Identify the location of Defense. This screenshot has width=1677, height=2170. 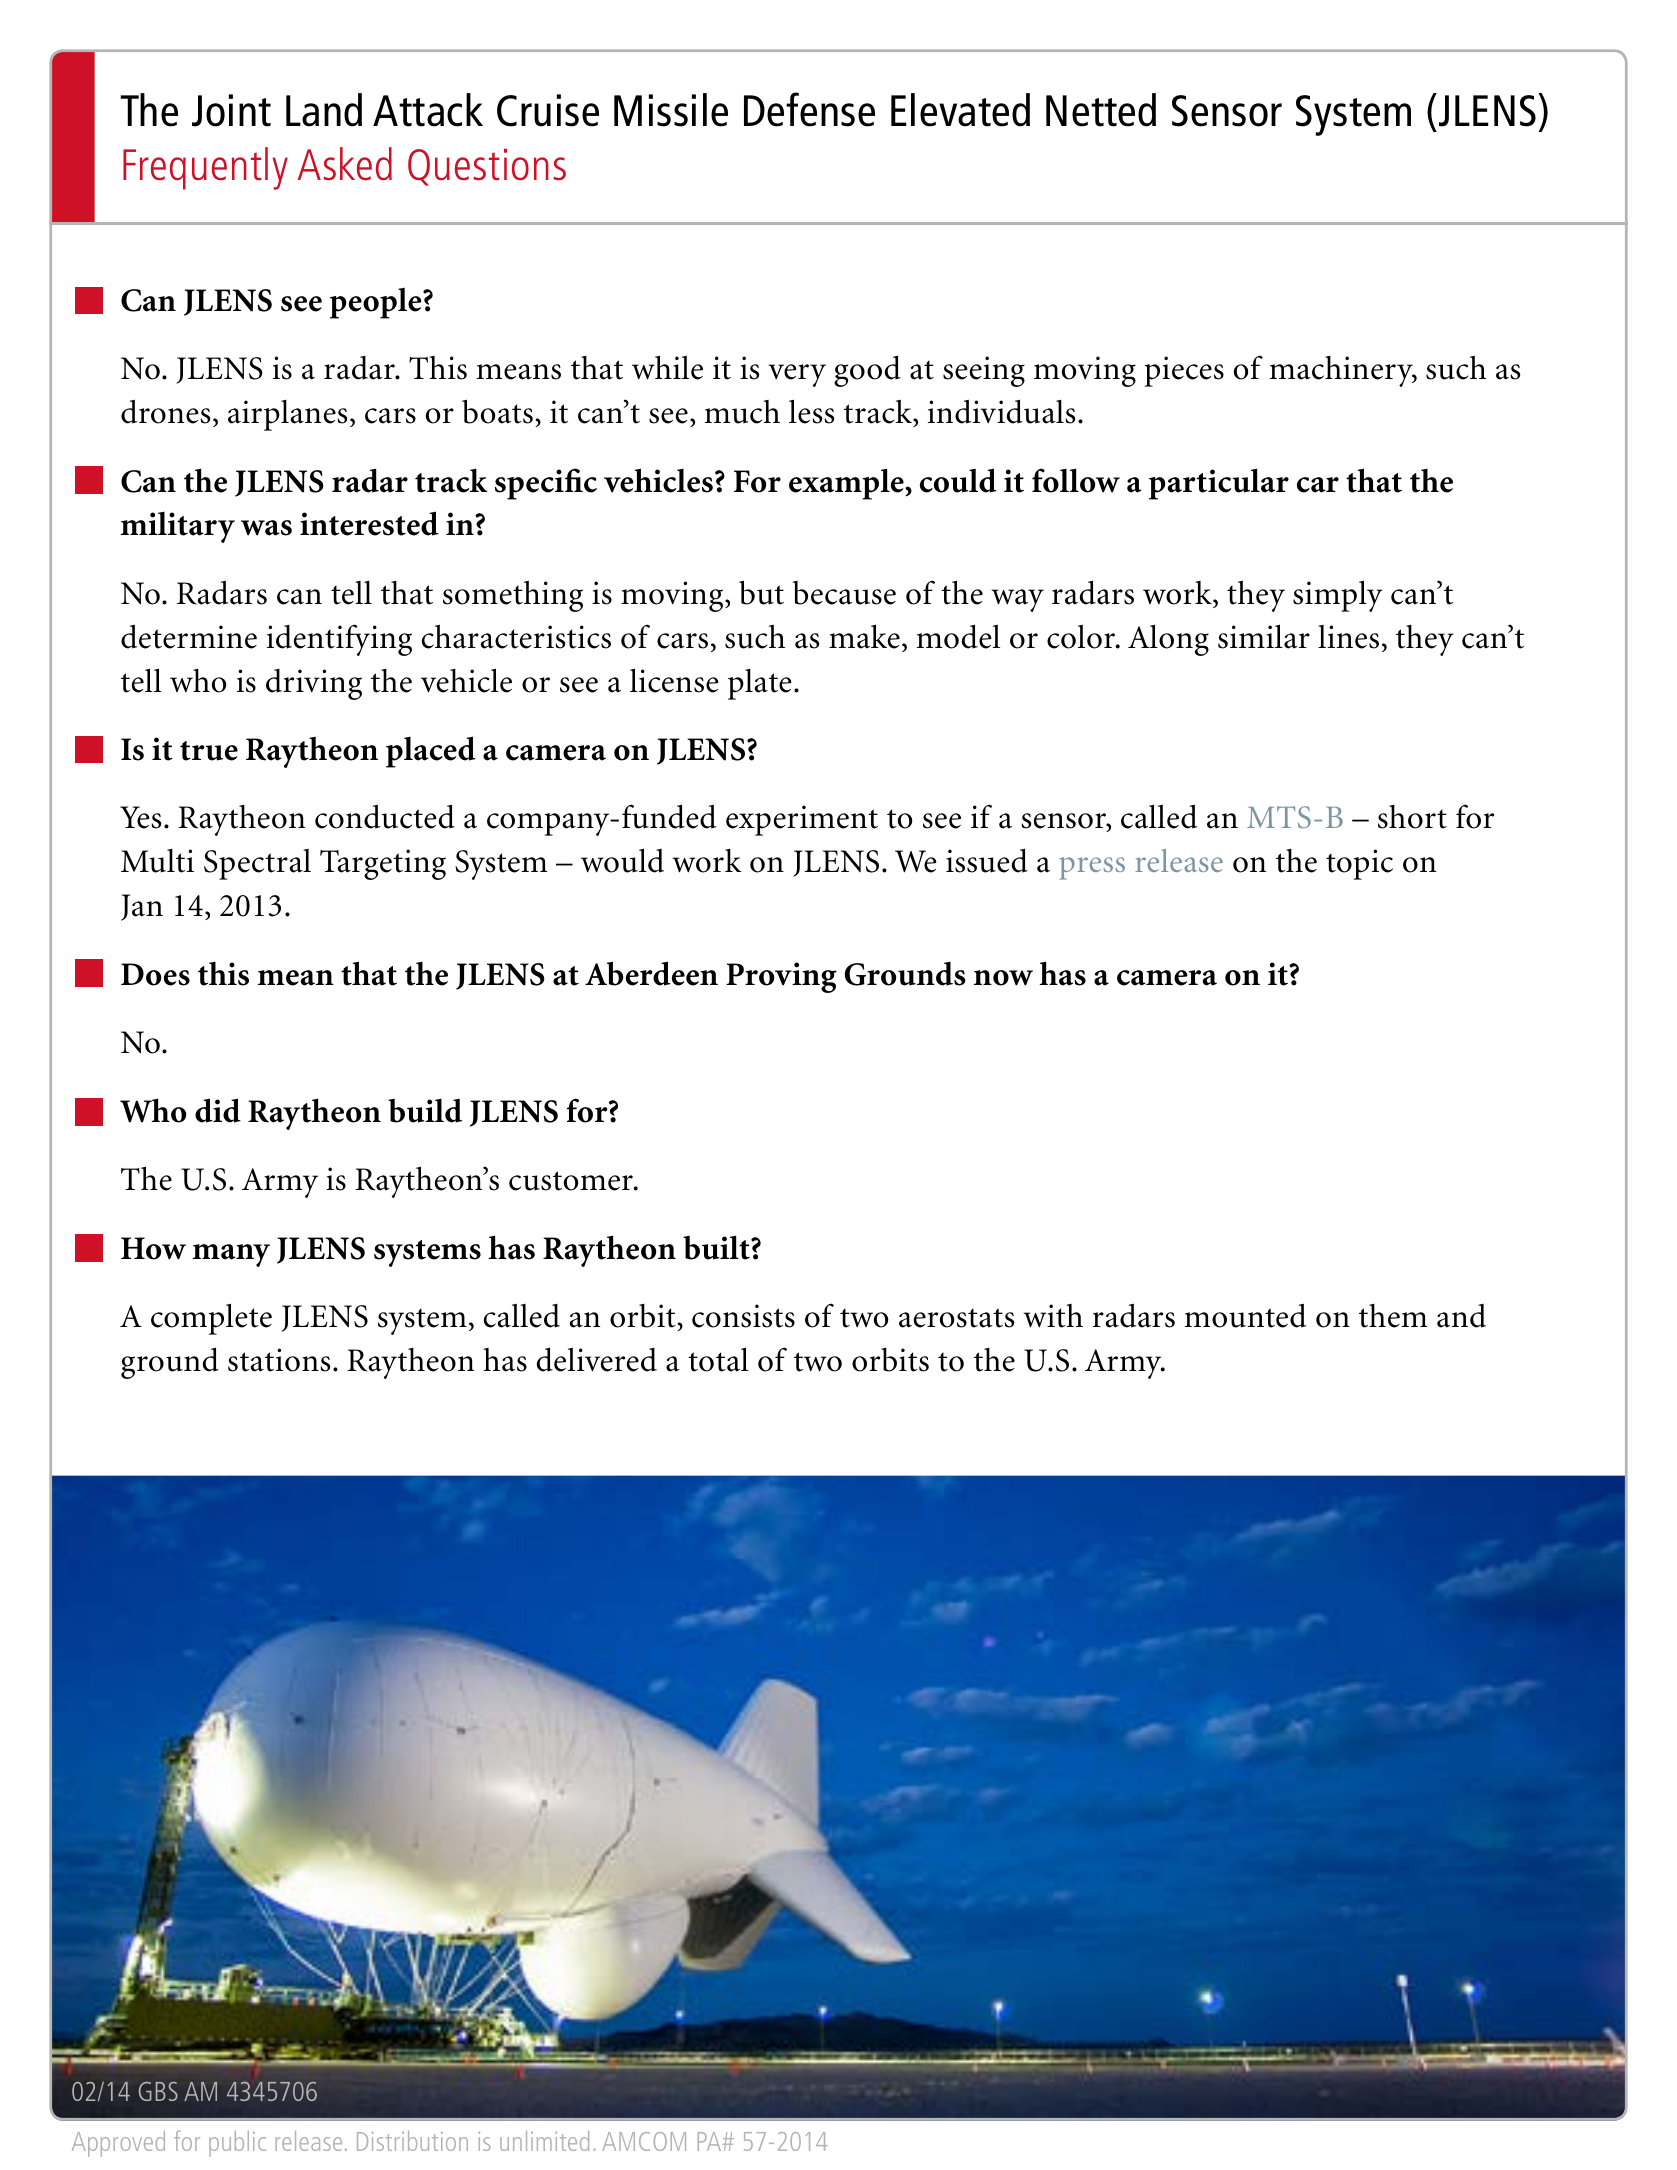
(809, 109).
